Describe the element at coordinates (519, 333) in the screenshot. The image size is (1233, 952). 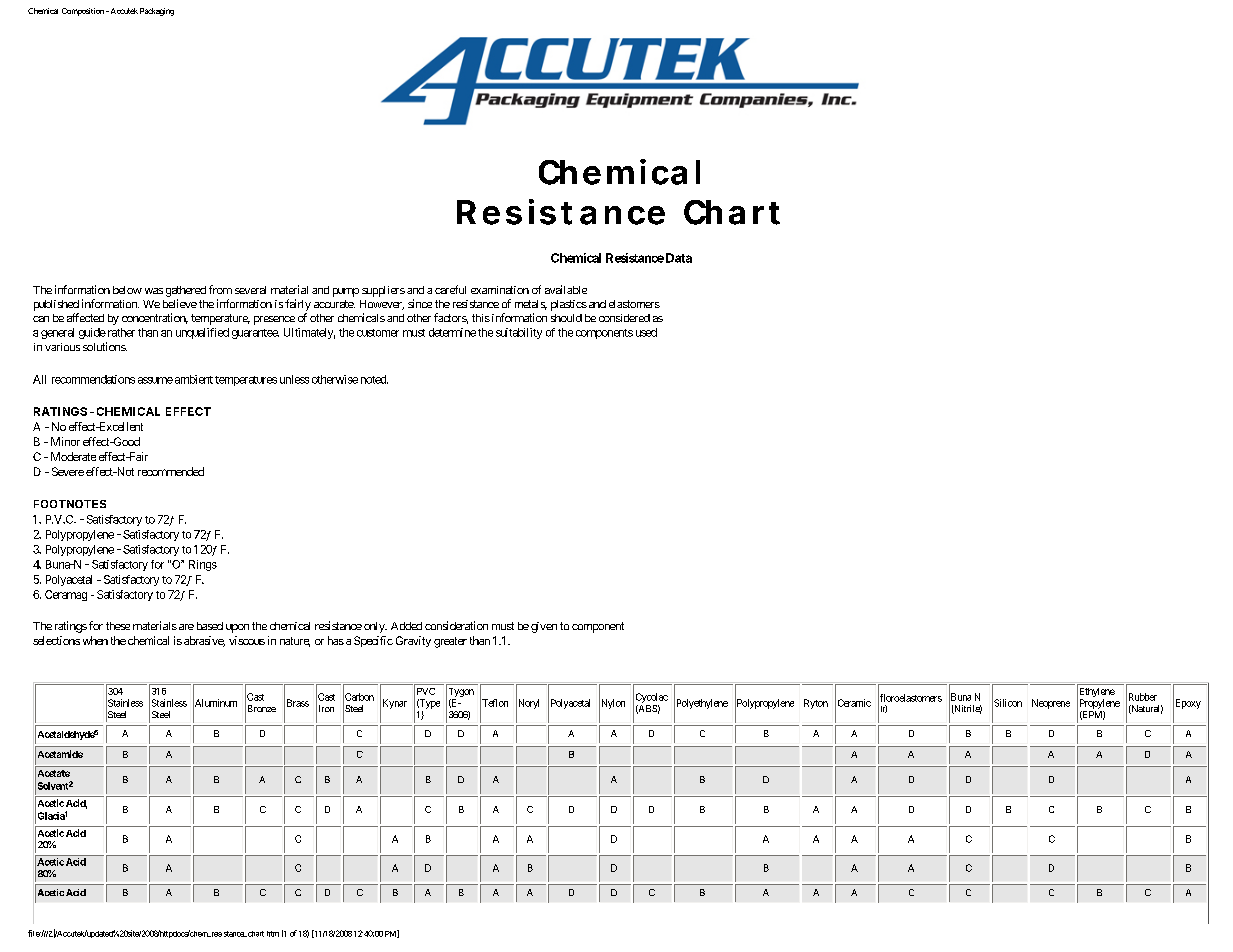
I see `suitability` at that location.
